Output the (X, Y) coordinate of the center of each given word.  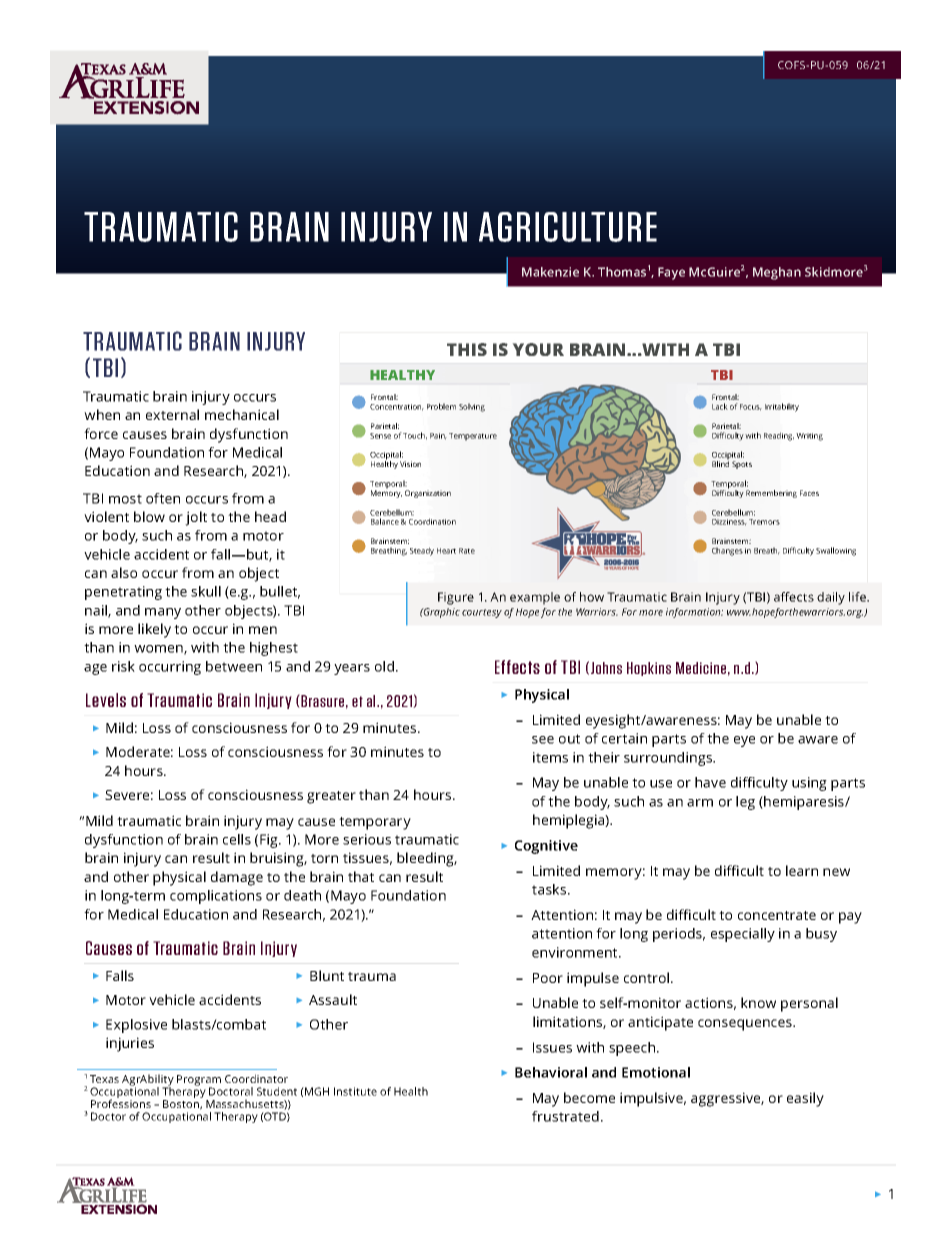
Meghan (777, 273)
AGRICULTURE (568, 227)
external (172, 414)
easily (805, 1099)
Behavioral (551, 1072)
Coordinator (256, 1078)
